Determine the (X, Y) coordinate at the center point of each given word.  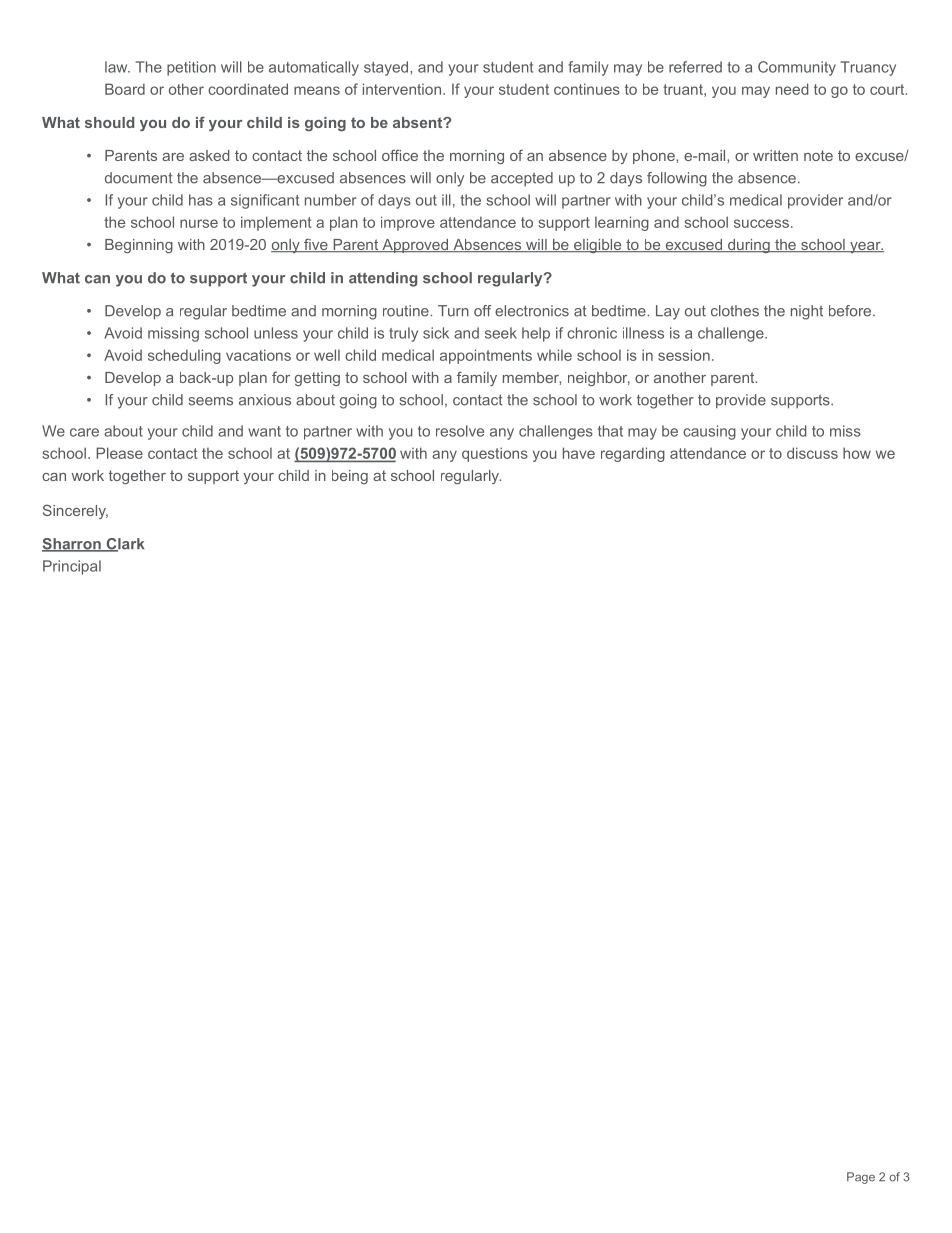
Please (119, 453)
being (350, 477)
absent (419, 122)
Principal (72, 567)
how (857, 453)
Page (861, 1178)
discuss (812, 453)
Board (125, 89)
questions (495, 454)
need (792, 89)
